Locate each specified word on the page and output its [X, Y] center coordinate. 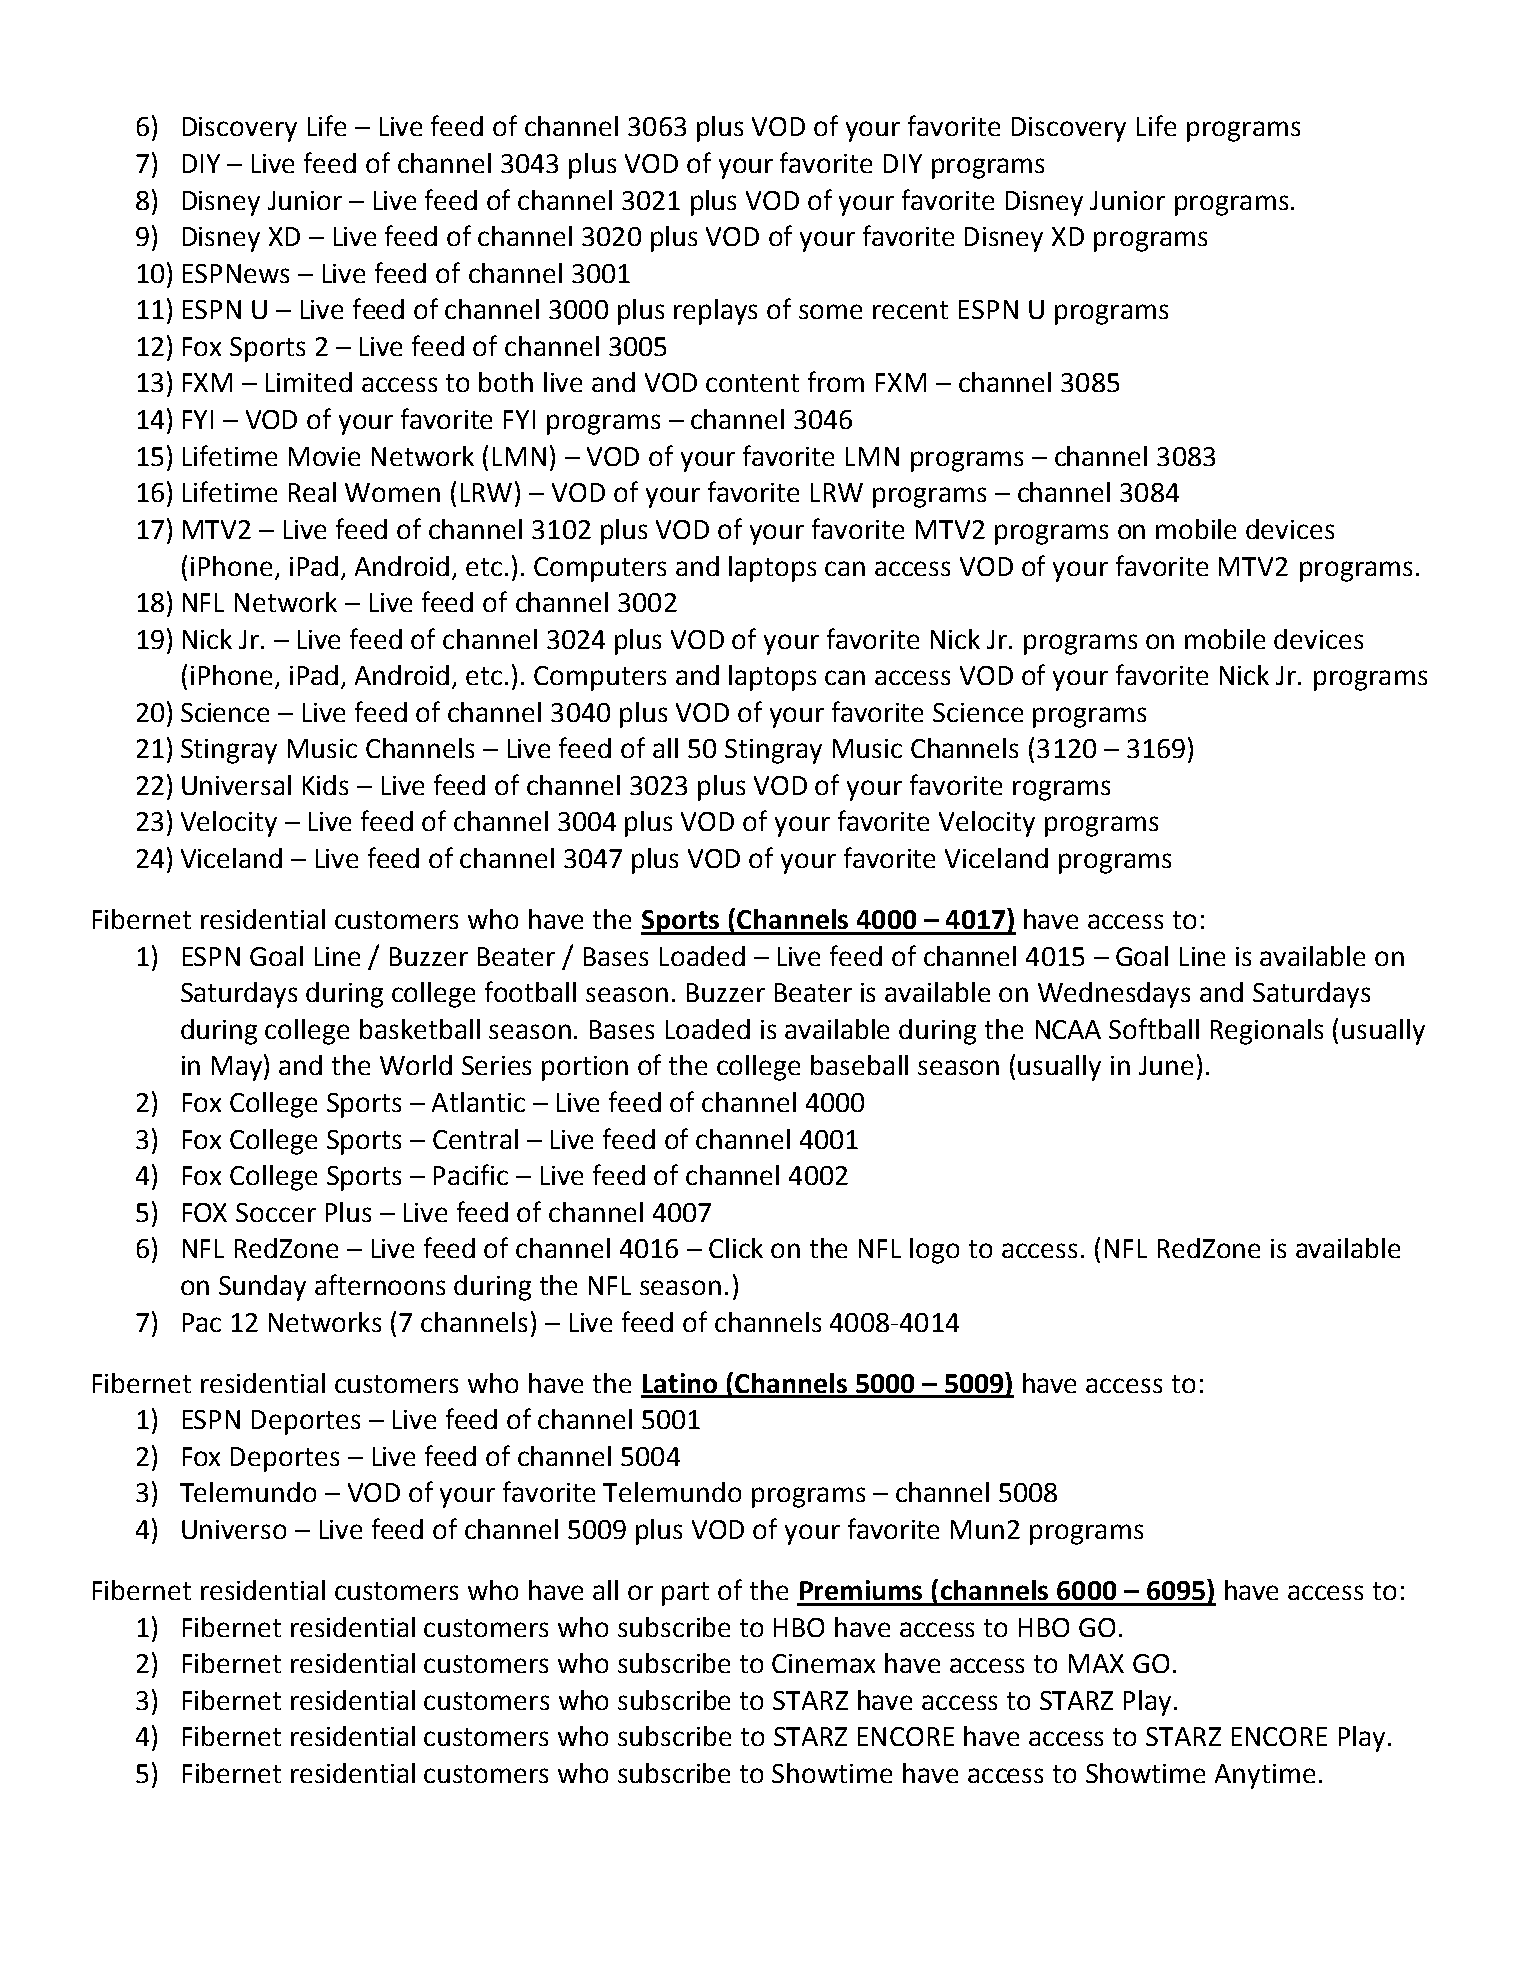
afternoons [380, 1284]
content [752, 383]
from [836, 381]
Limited [309, 382]
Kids [325, 785]
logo [934, 1251]
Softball [1154, 1028]
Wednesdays [1114, 995]
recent [910, 310]
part [685, 1594]
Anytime [1265, 1776]
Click [736, 1248]
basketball [420, 1029]
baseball [859, 1065]
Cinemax [823, 1663]
